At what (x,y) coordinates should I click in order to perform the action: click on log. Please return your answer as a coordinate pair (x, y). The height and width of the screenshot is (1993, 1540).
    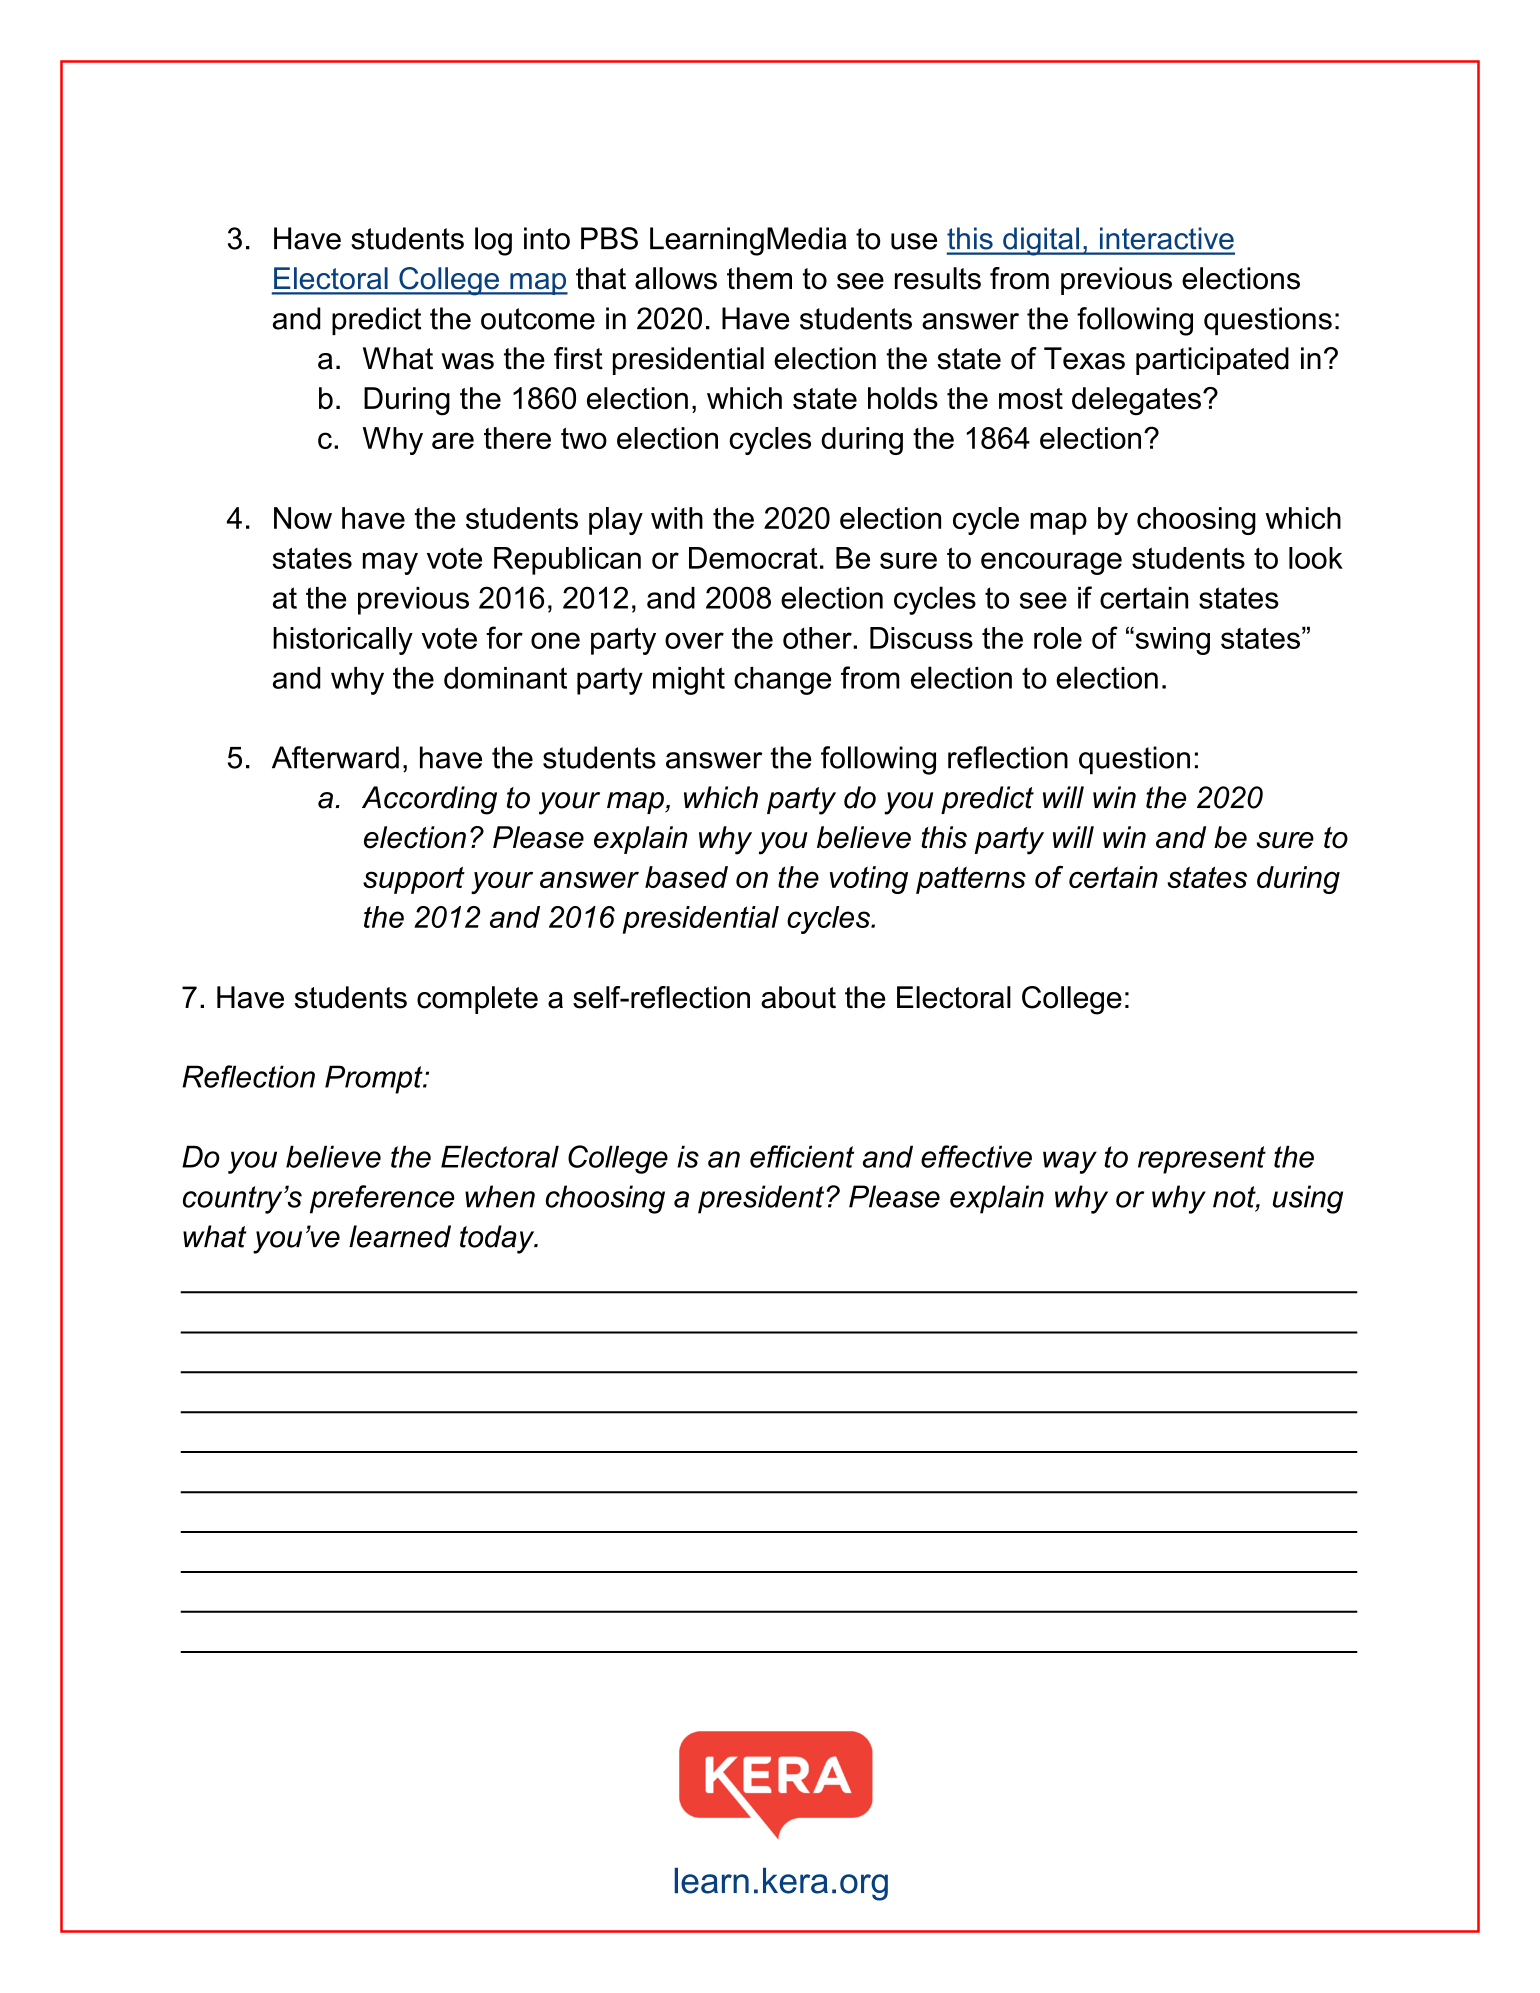
    Looking at the image, I should click on (493, 241).
